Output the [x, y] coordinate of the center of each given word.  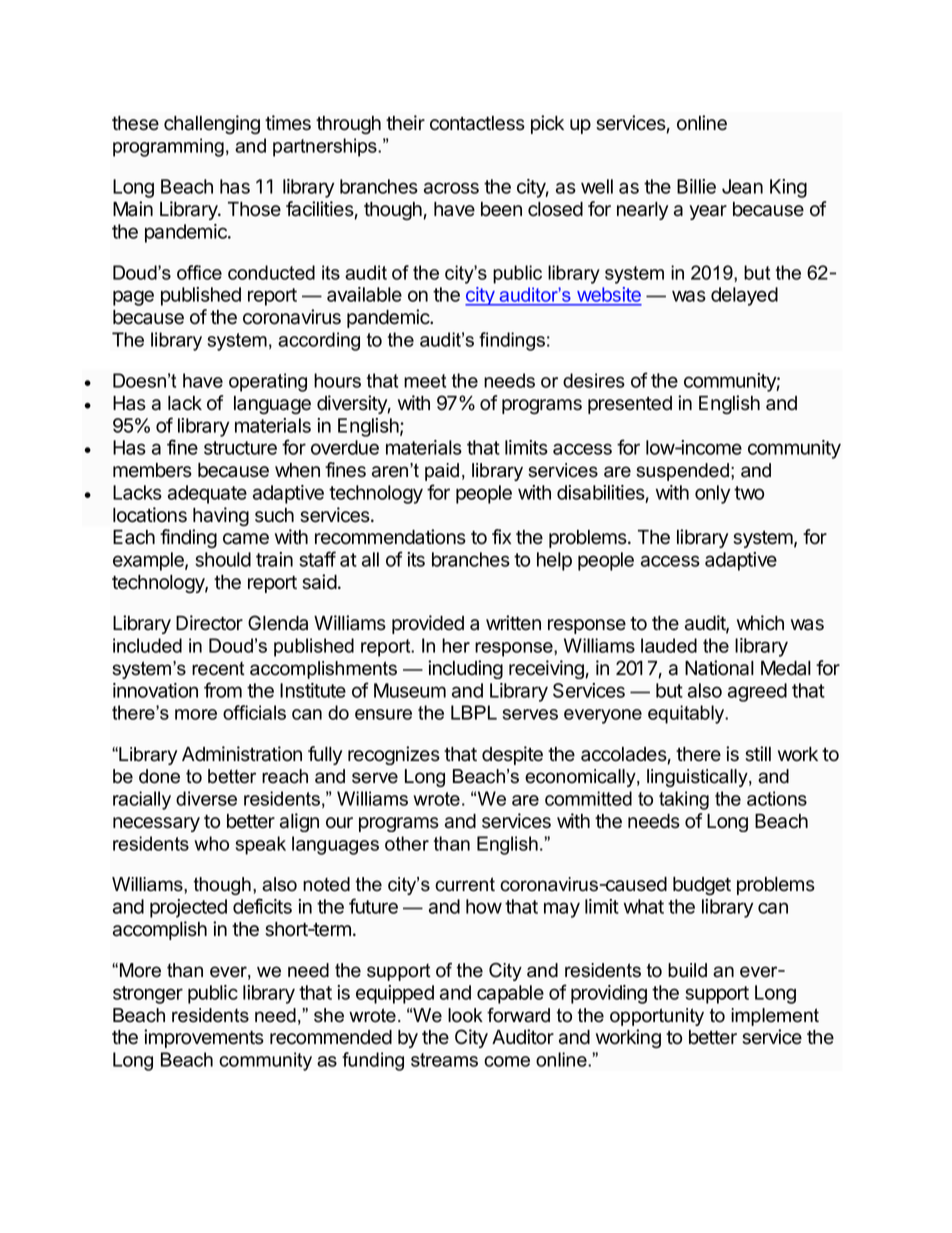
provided [428, 624]
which [760, 623]
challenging [212, 124]
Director [209, 623]
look [465, 1015]
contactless [477, 123]
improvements [204, 1038]
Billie [696, 186]
